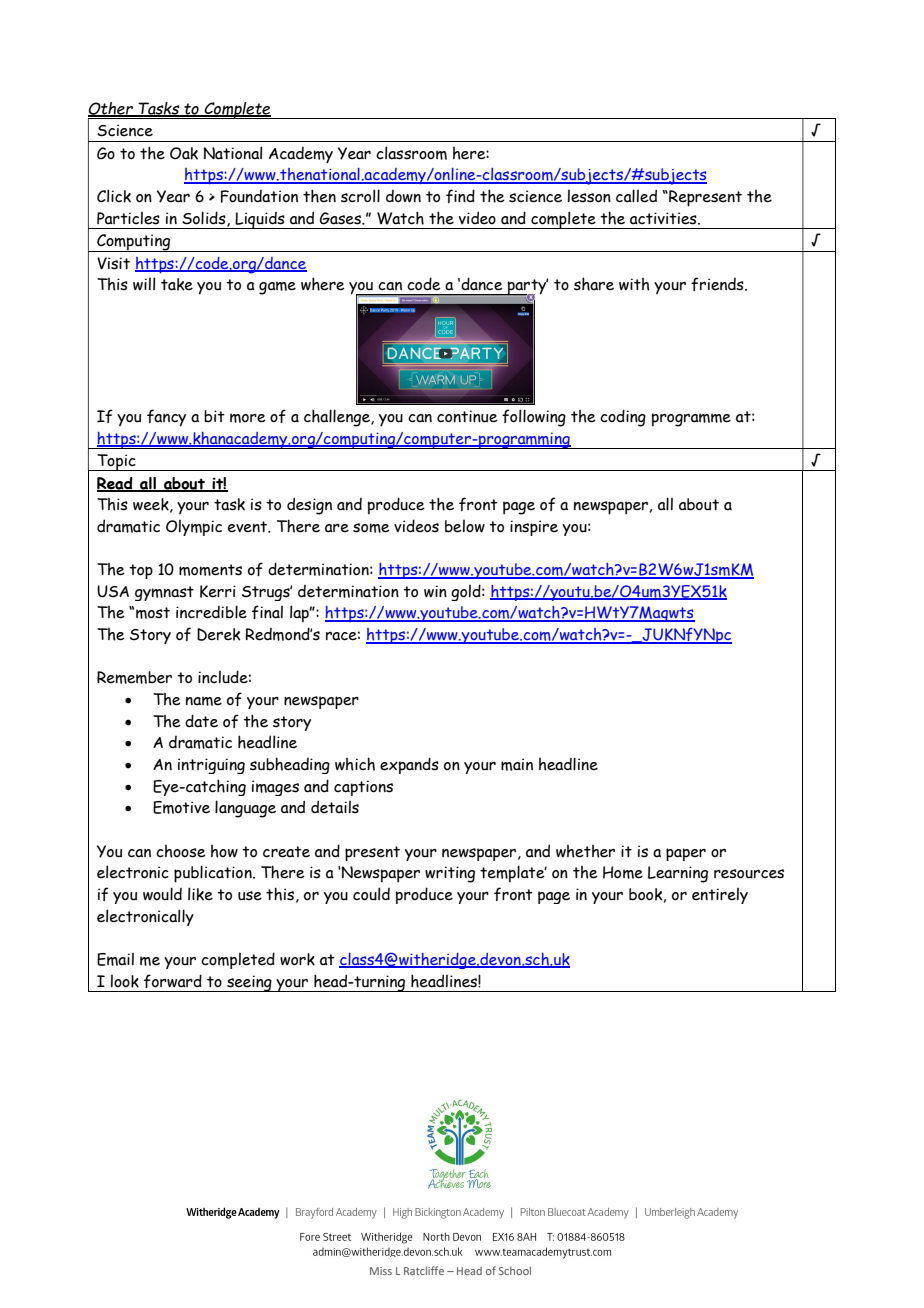  I want to click on Oak, so click(184, 153).
